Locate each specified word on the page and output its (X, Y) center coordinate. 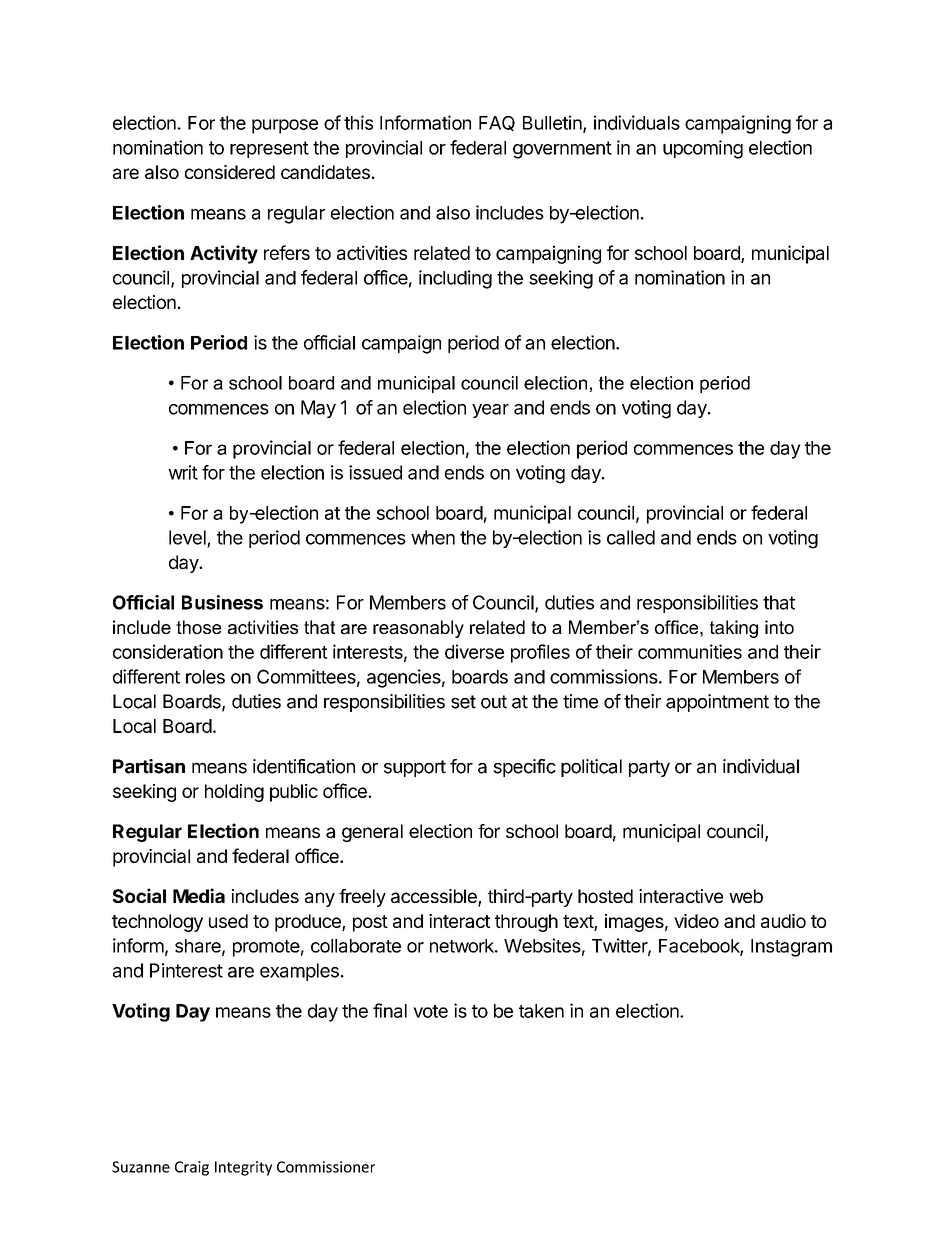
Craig (192, 1168)
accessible (435, 897)
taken (541, 1011)
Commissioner (326, 1167)
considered (230, 172)
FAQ (497, 123)
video (696, 921)
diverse (474, 651)
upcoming (703, 149)
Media (199, 895)
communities (690, 651)
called (631, 537)
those (198, 627)
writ (183, 472)
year (490, 411)
